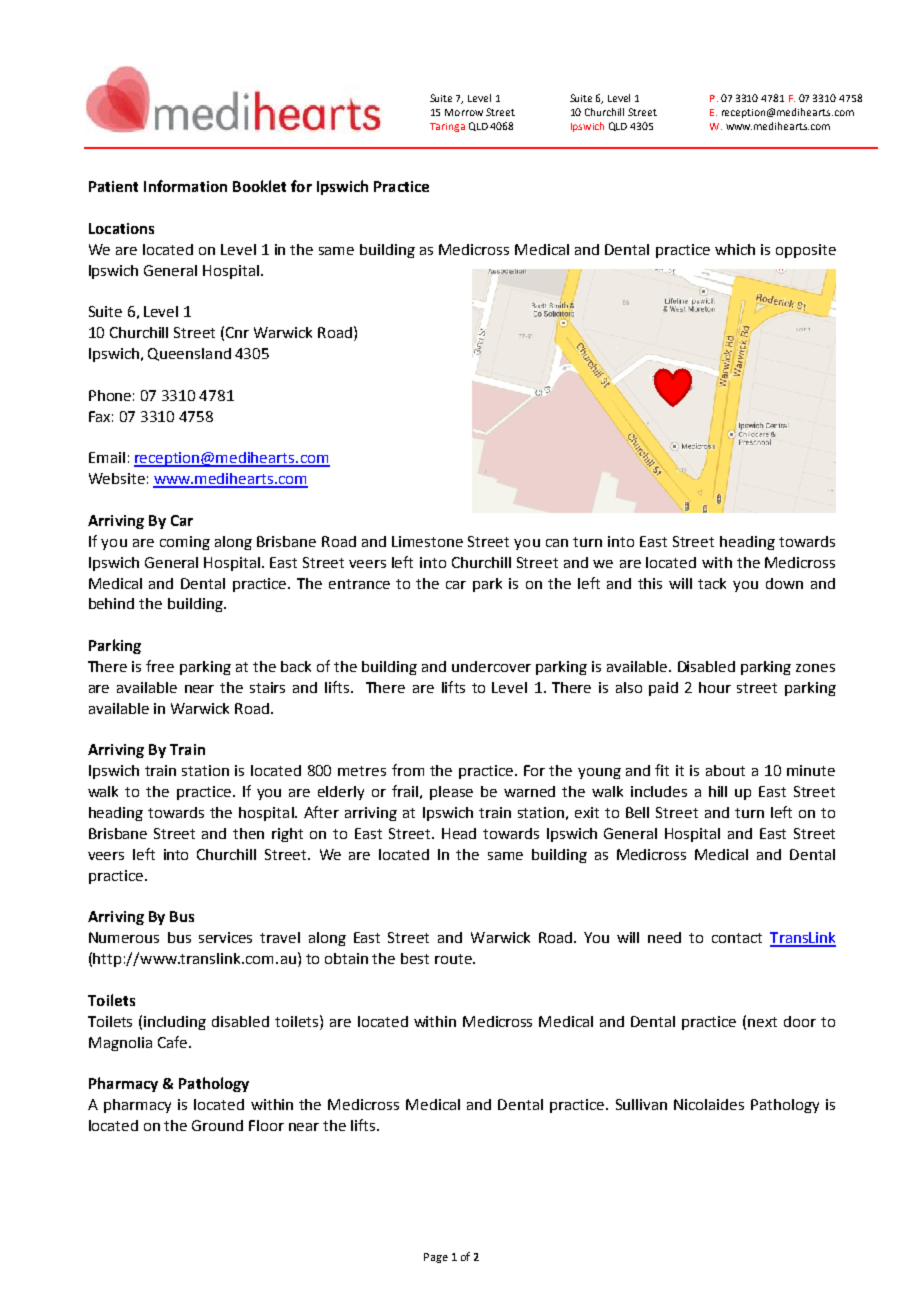 This document has width=924, height=1308. I want to click on then, so click(248, 833).
